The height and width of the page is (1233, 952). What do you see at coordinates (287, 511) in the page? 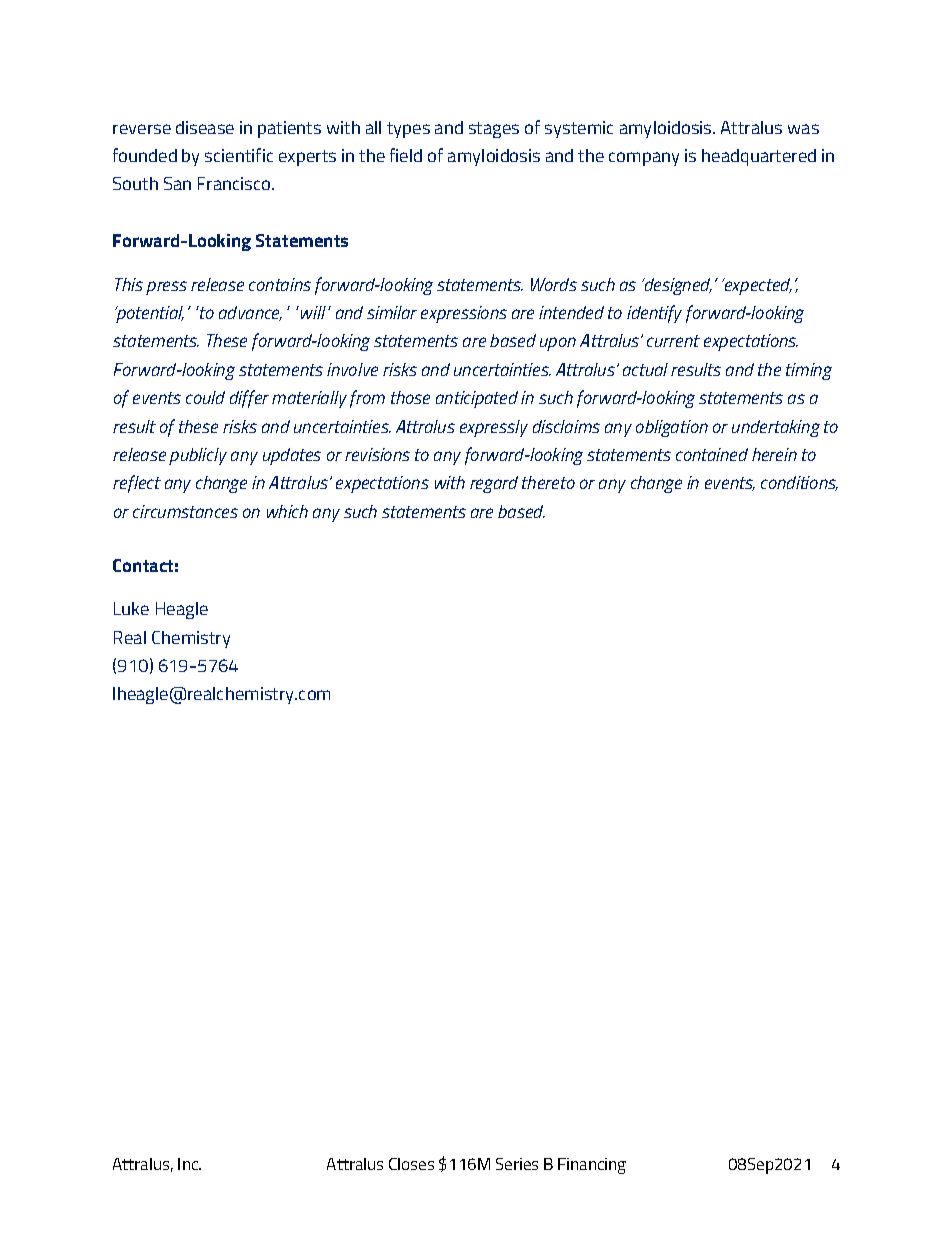
I see `which` at bounding box center [287, 511].
